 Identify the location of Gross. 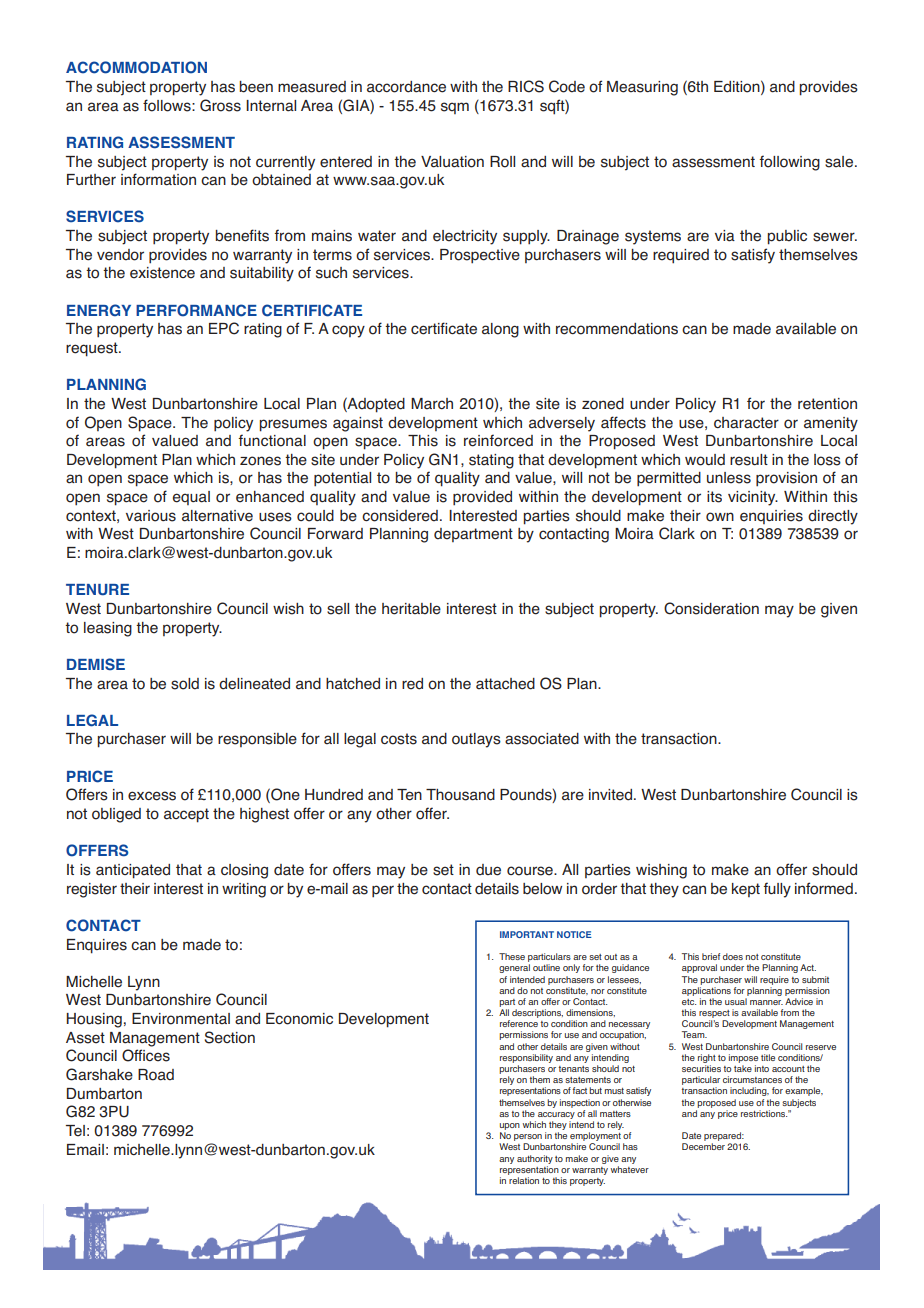
(220, 105).
